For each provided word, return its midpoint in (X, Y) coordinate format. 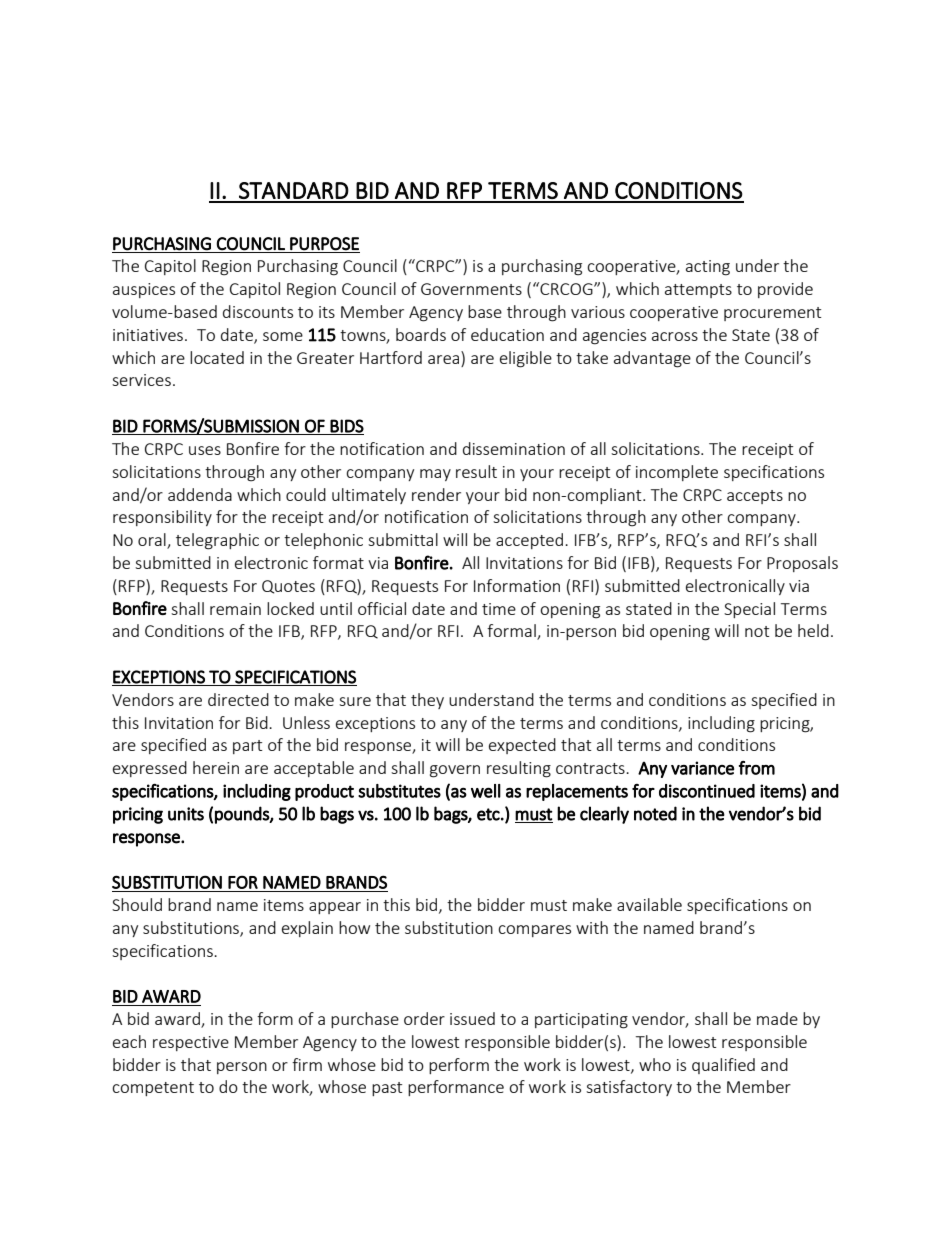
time (499, 609)
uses (205, 450)
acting (708, 268)
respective (191, 1043)
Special (749, 610)
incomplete (677, 473)
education (507, 334)
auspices (144, 290)
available (649, 904)
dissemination (514, 448)
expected (522, 746)
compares (534, 931)
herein (216, 767)
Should (137, 904)
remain (235, 609)
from (757, 768)
